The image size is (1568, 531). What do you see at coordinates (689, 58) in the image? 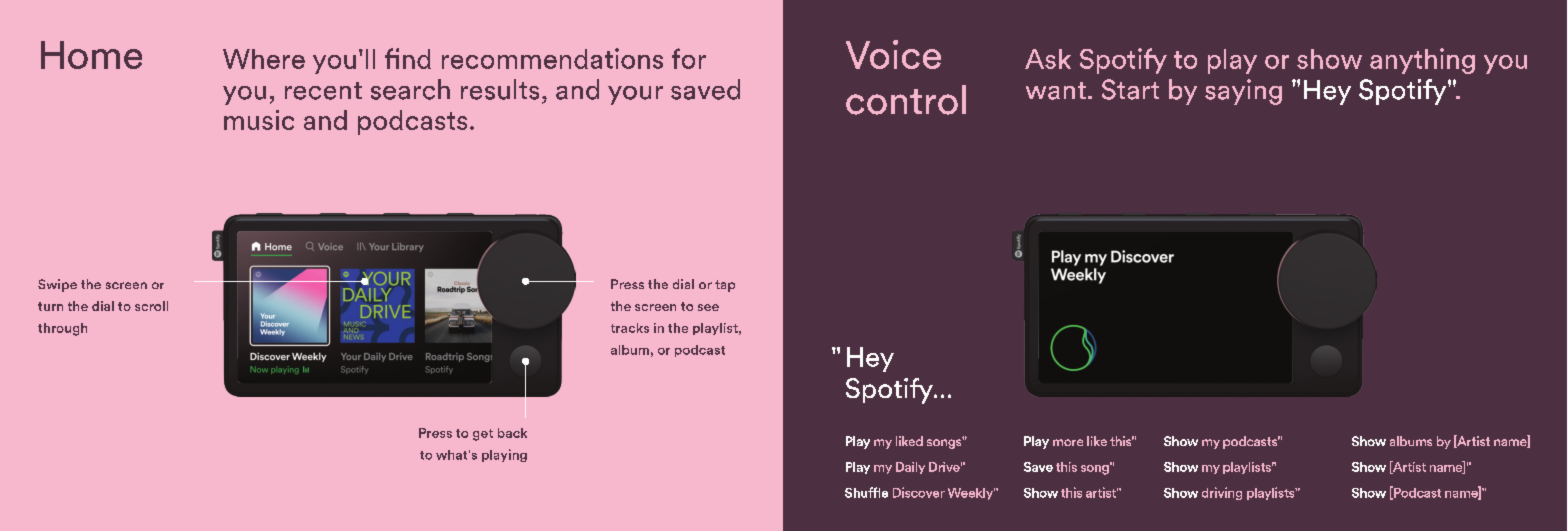
I see `for` at bounding box center [689, 58].
